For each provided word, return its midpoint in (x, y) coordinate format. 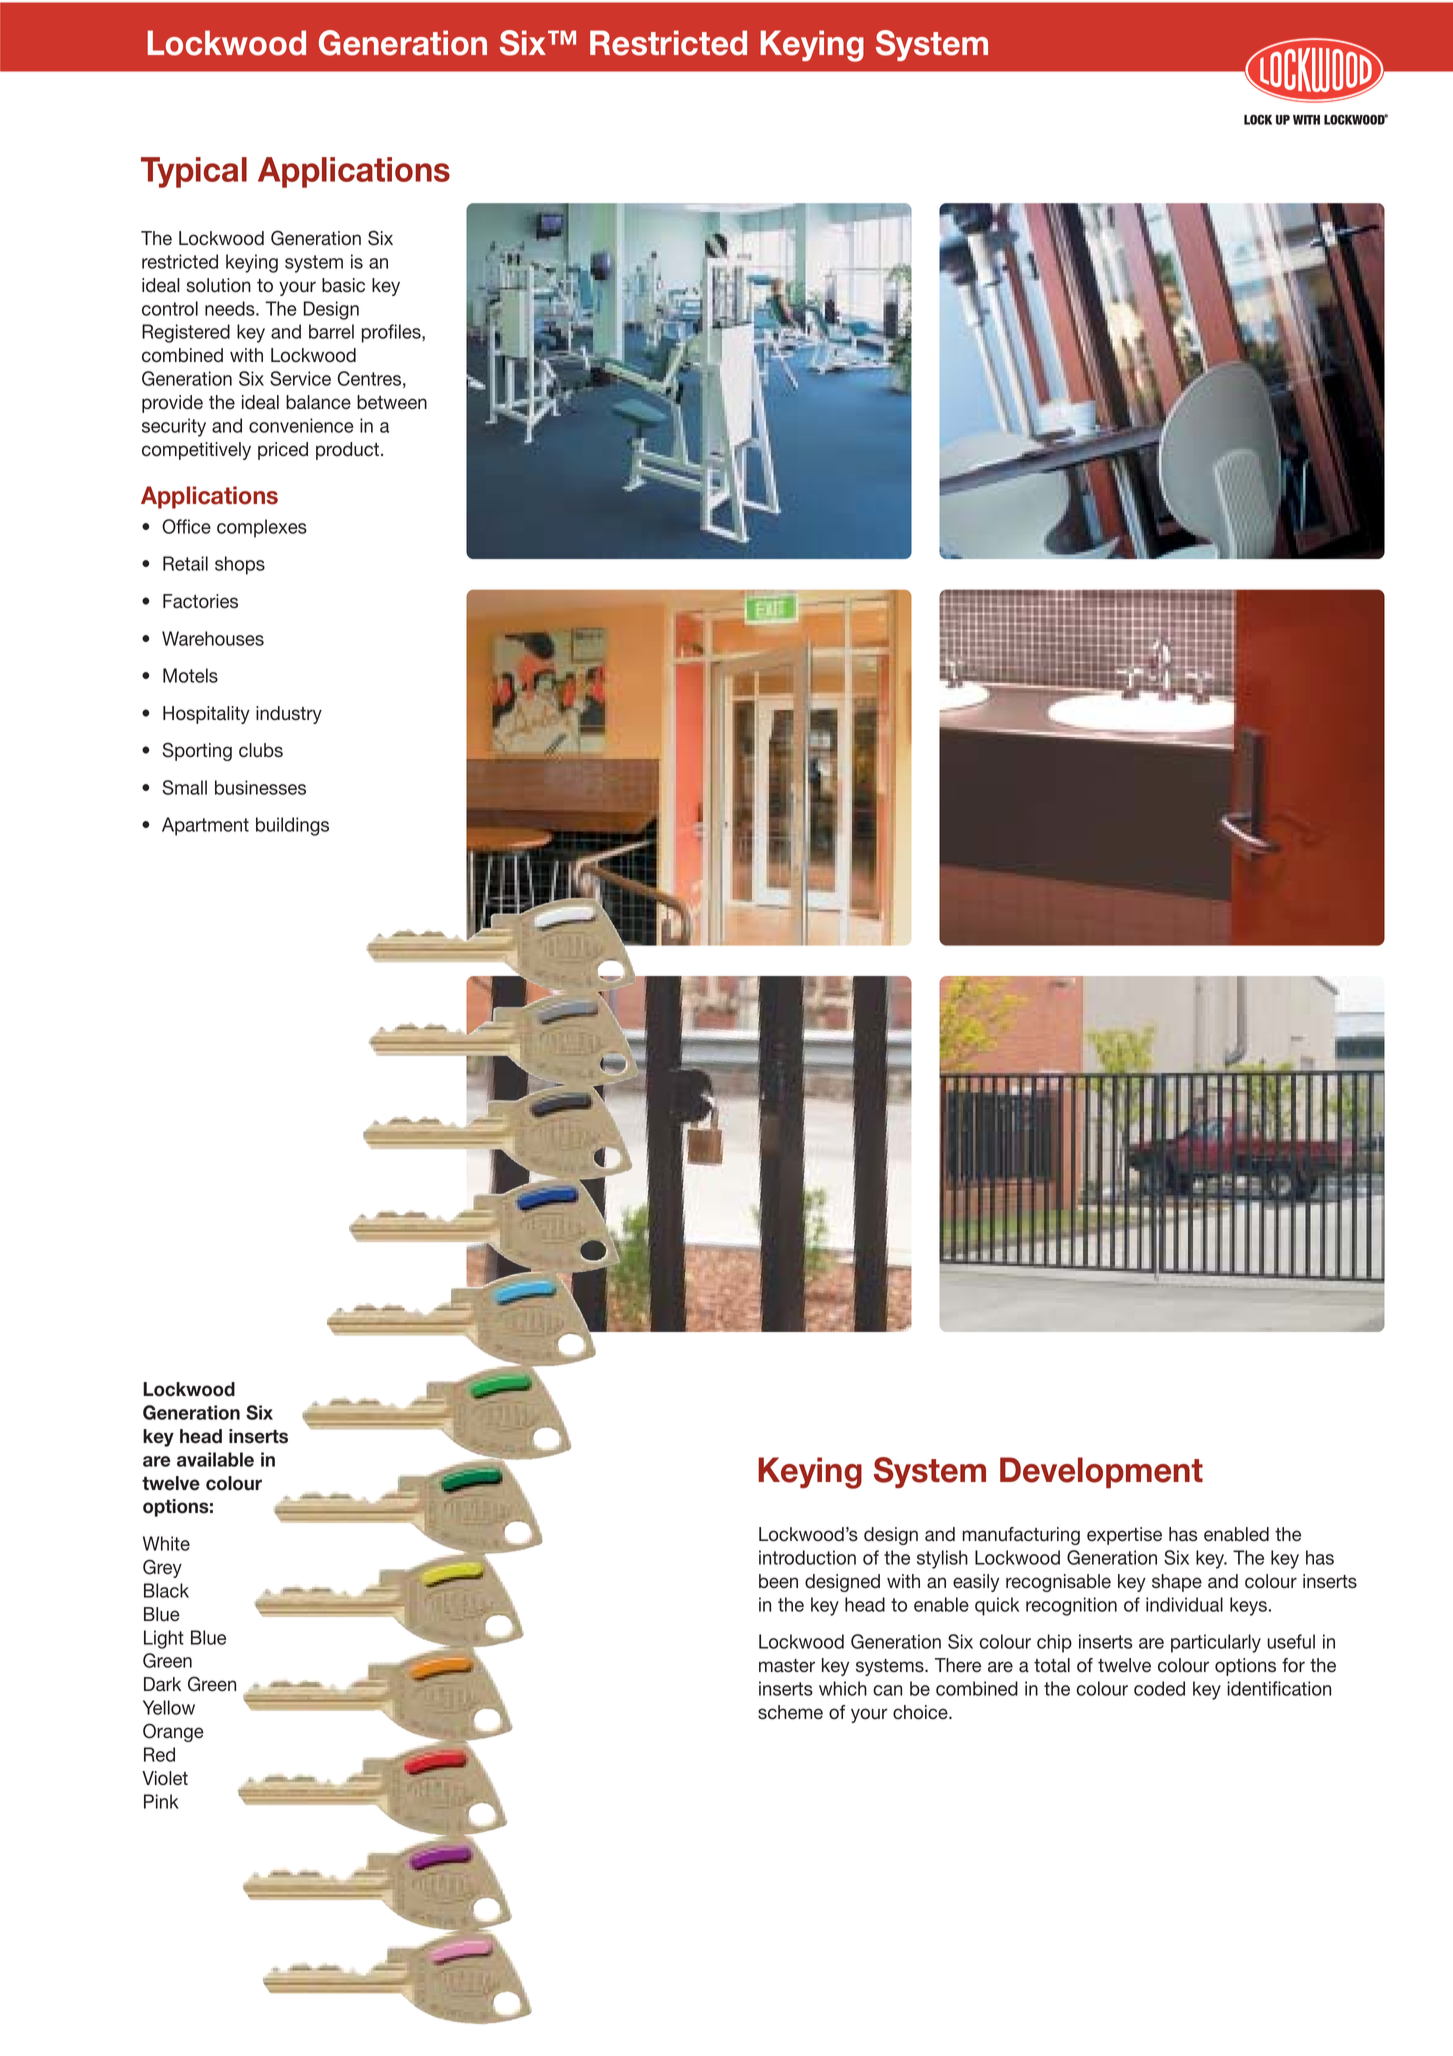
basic (343, 285)
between (392, 402)
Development (1101, 1472)
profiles (392, 333)
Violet (165, 1778)
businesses (260, 787)
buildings (292, 826)
